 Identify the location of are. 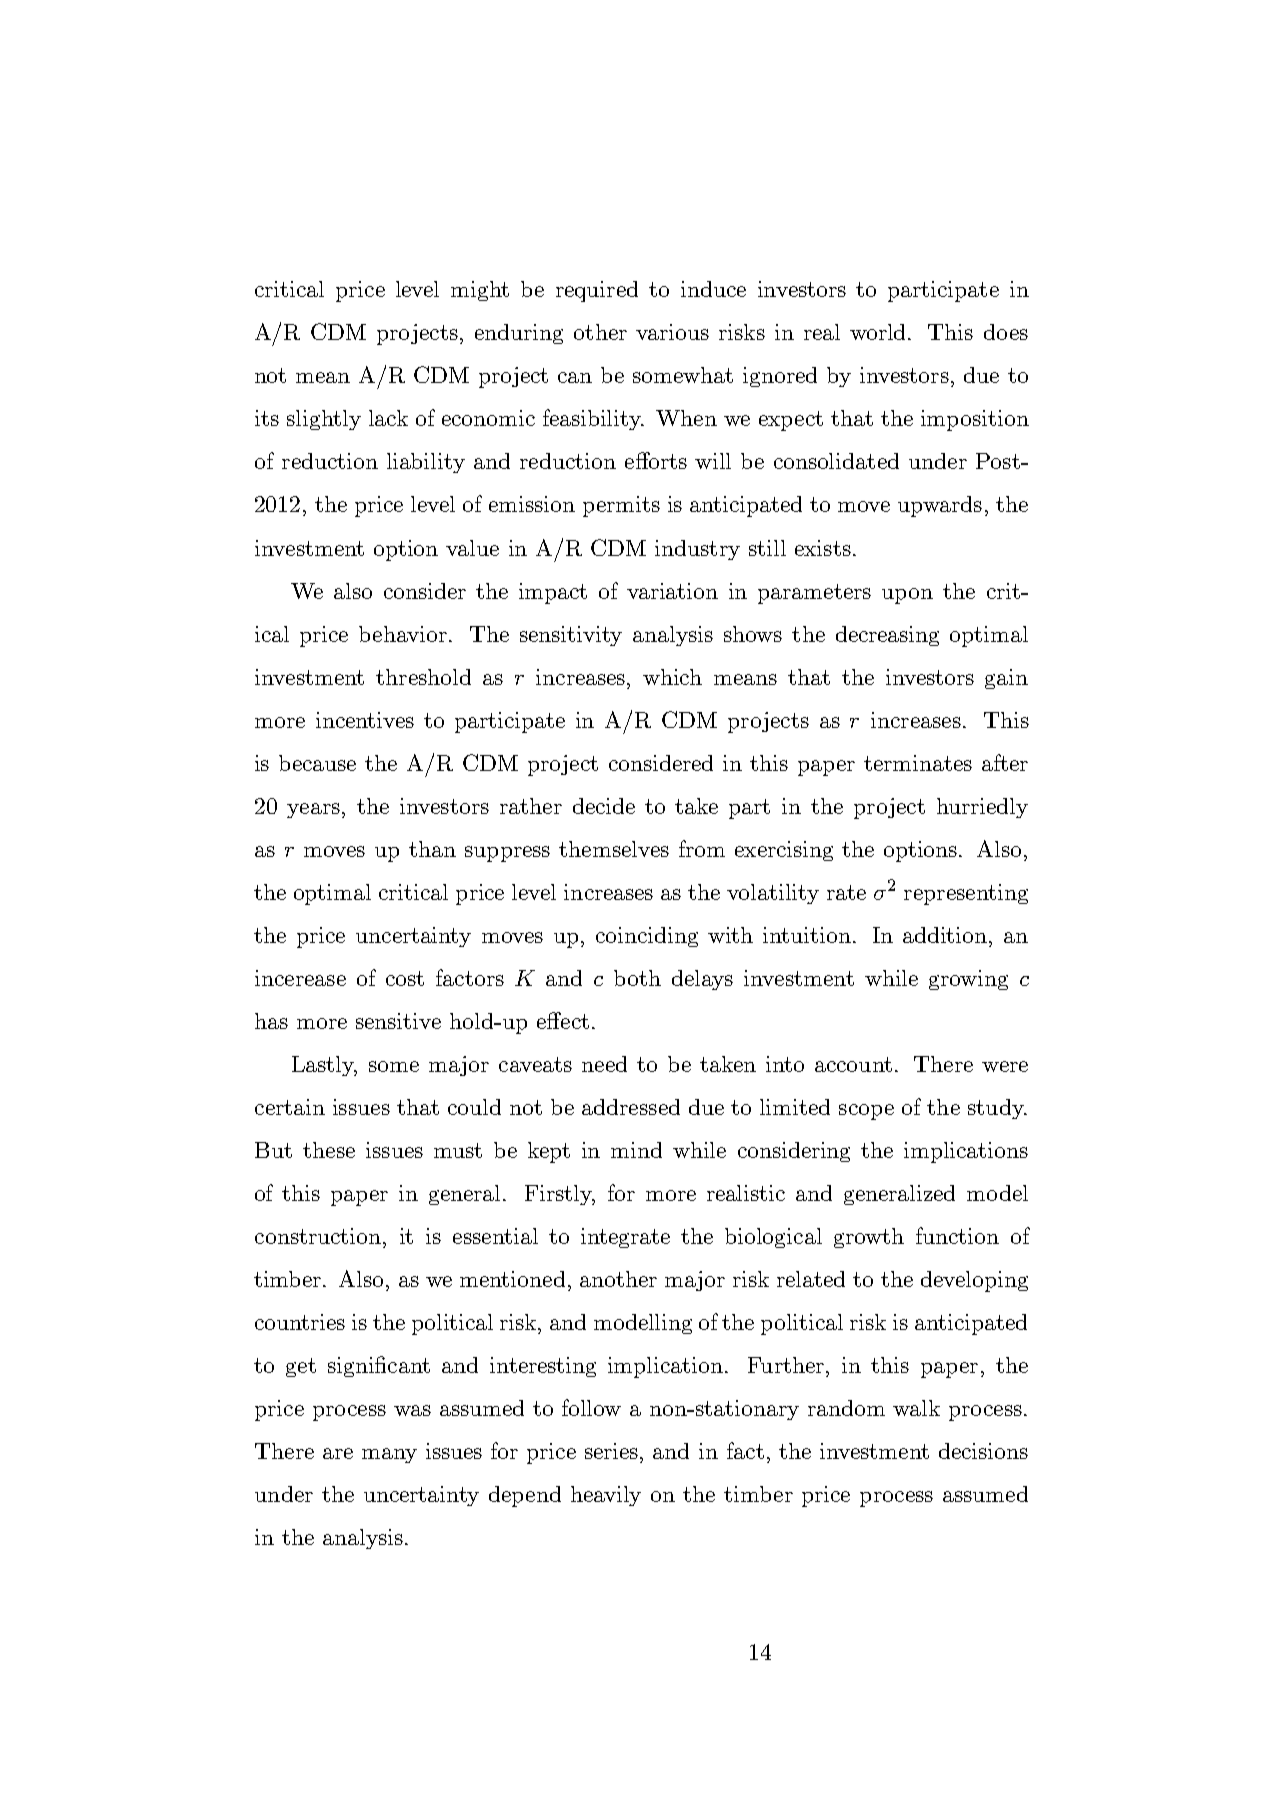
(338, 1453).
